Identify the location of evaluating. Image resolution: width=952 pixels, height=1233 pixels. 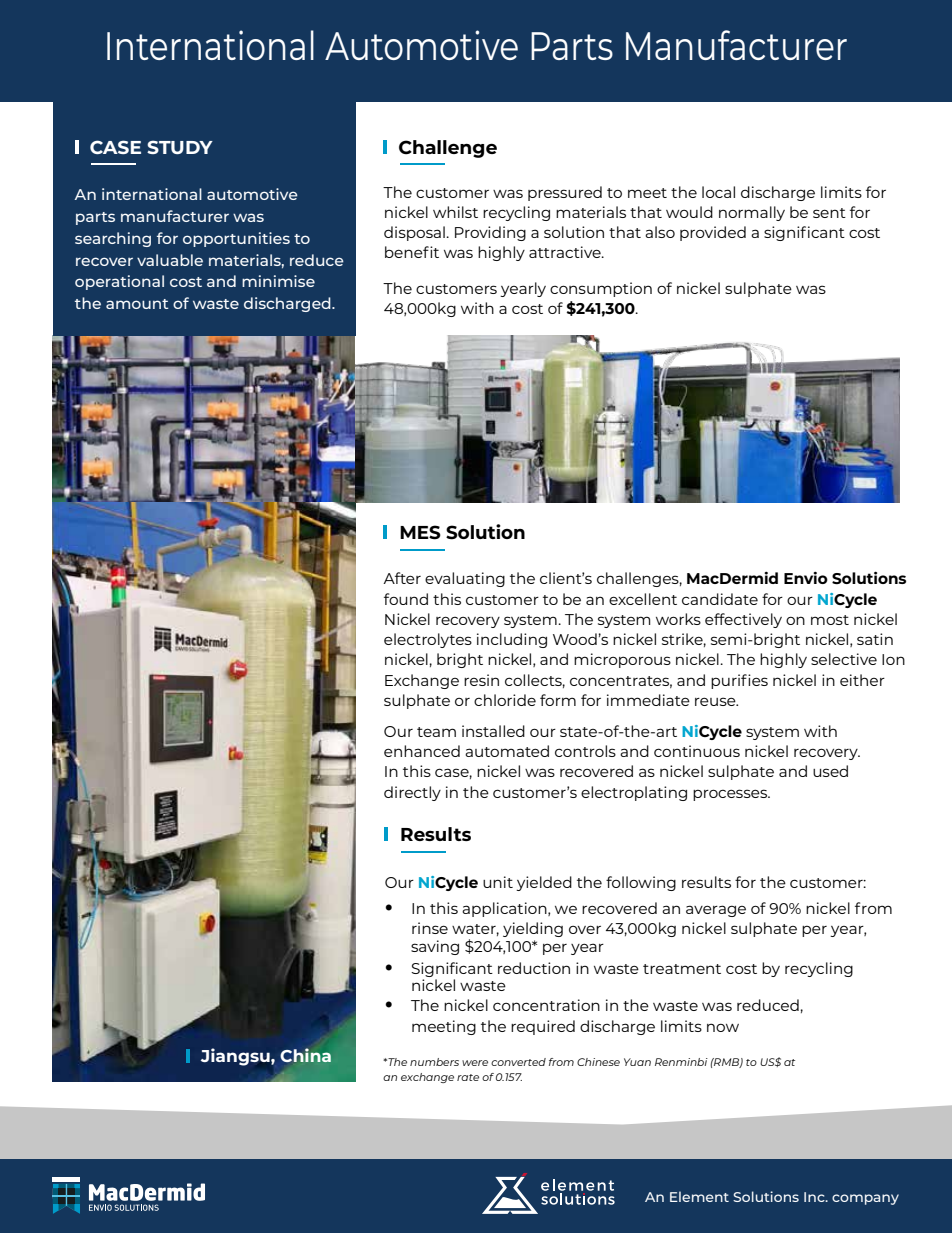
(465, 579).
